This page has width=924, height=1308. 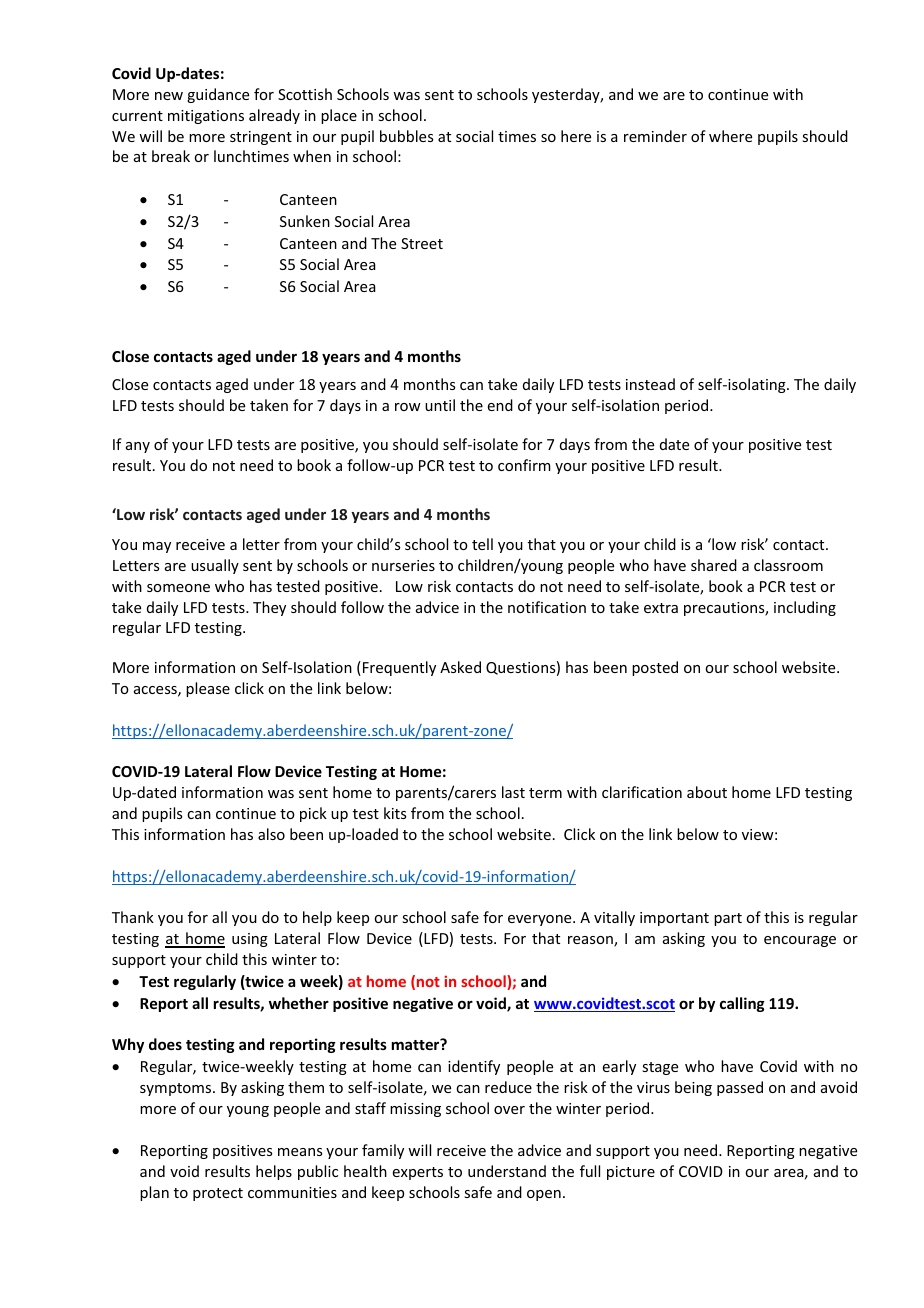 I want to click on experts, so click(x=418, y=1173).
